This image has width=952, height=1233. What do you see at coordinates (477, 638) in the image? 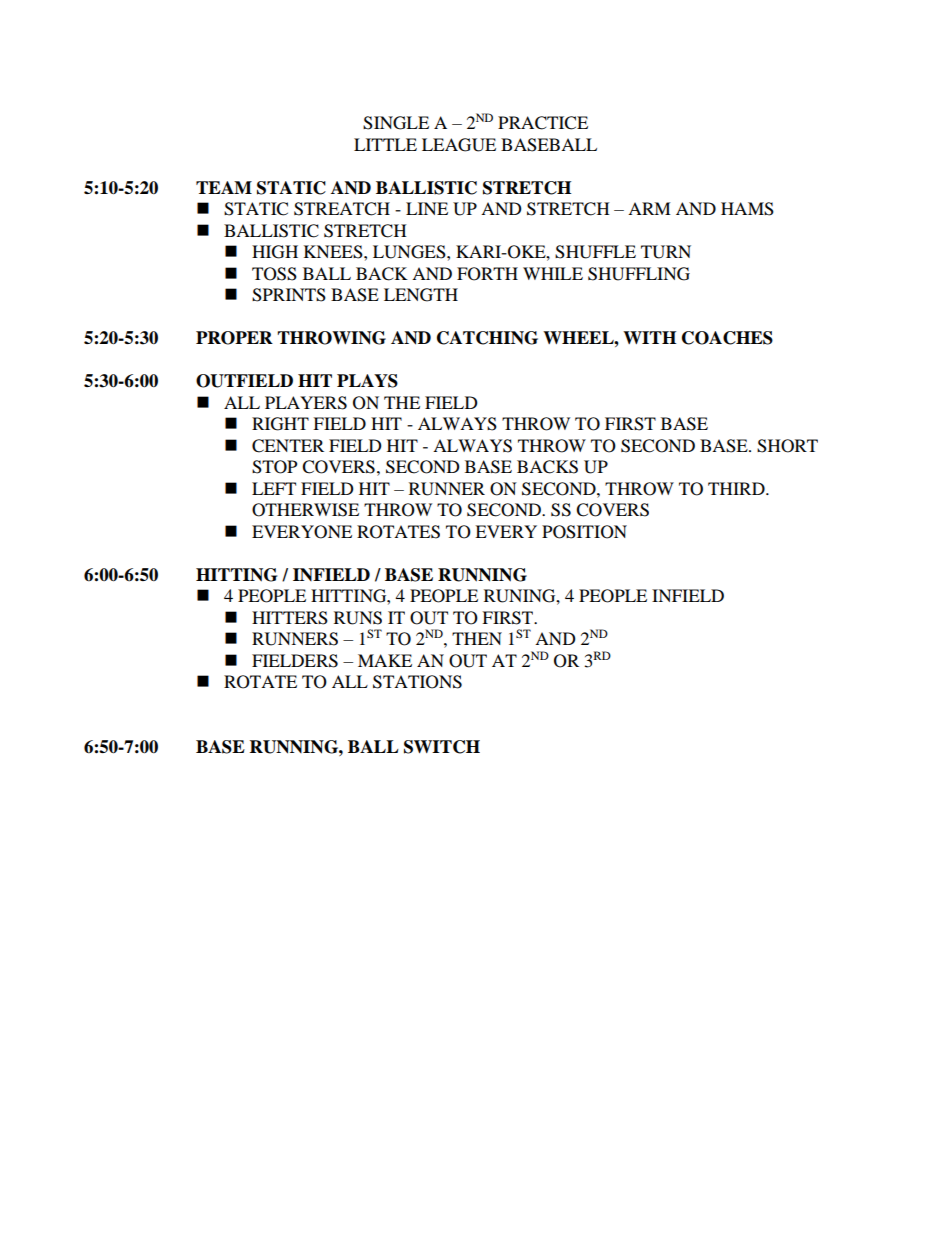
I see `THEN` at bounding box center [477, 638].
